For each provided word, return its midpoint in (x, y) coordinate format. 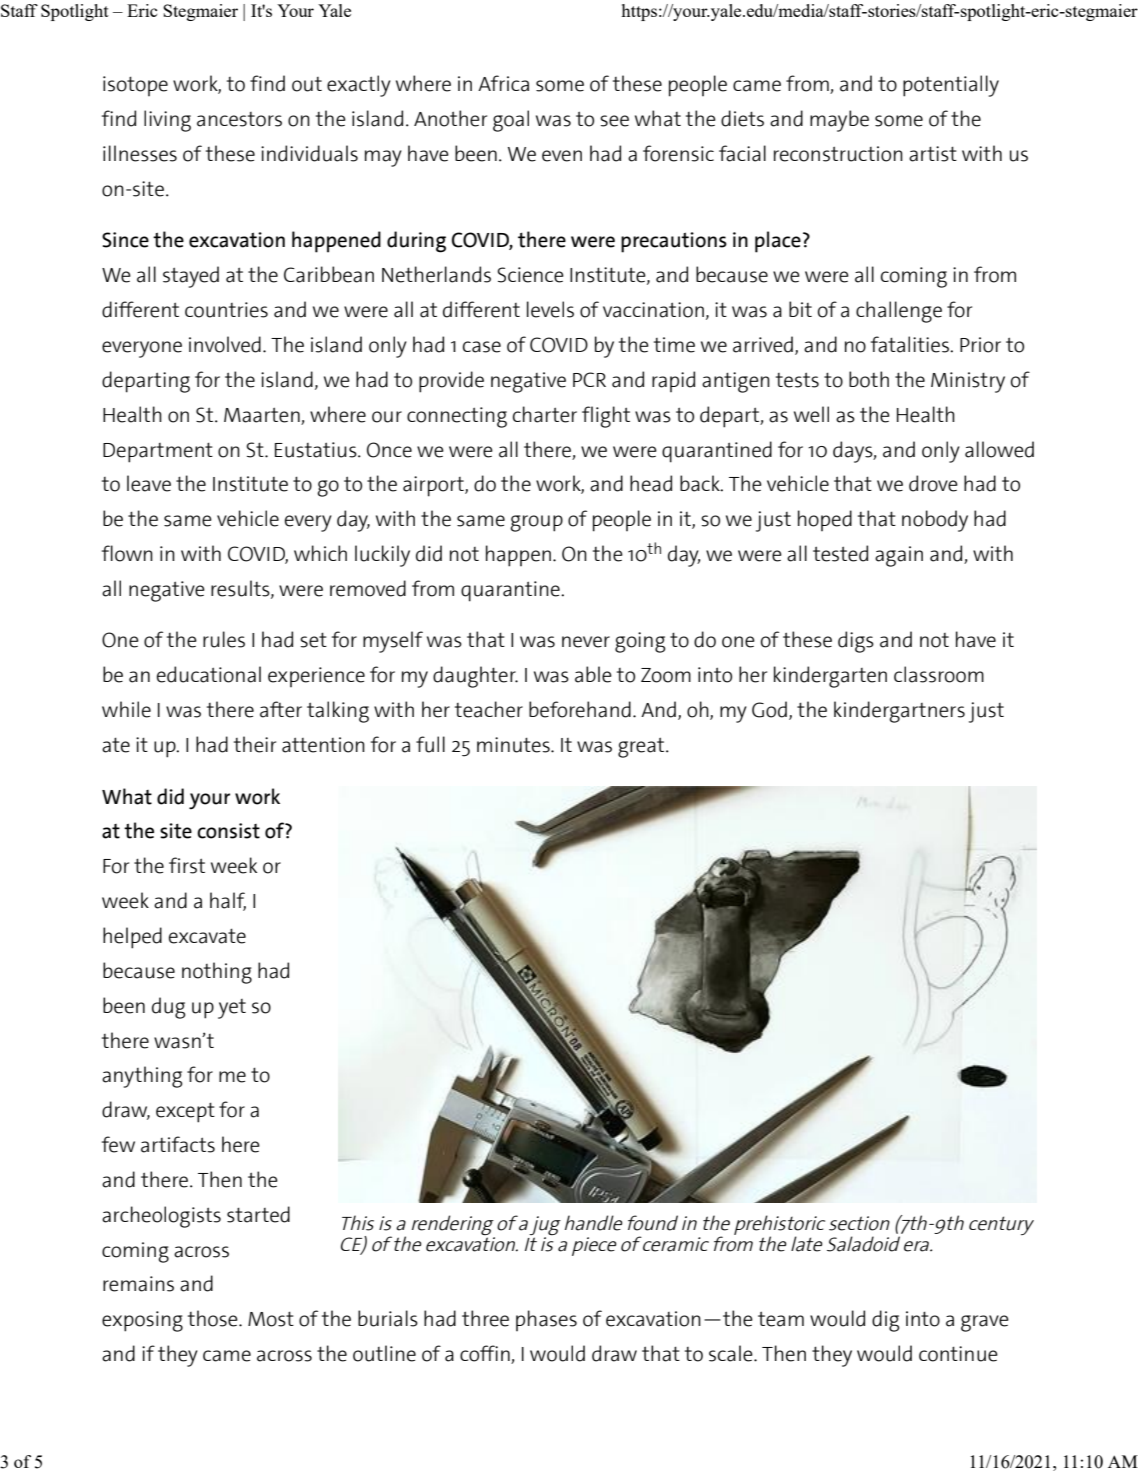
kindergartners (899, 712)
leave (149, 483)
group (536, 523)
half (228, 901)
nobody (935, 521)
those (214, 1318)
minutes (514, 745)
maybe (839, 121)
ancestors (239, 119)
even (562, 156)
